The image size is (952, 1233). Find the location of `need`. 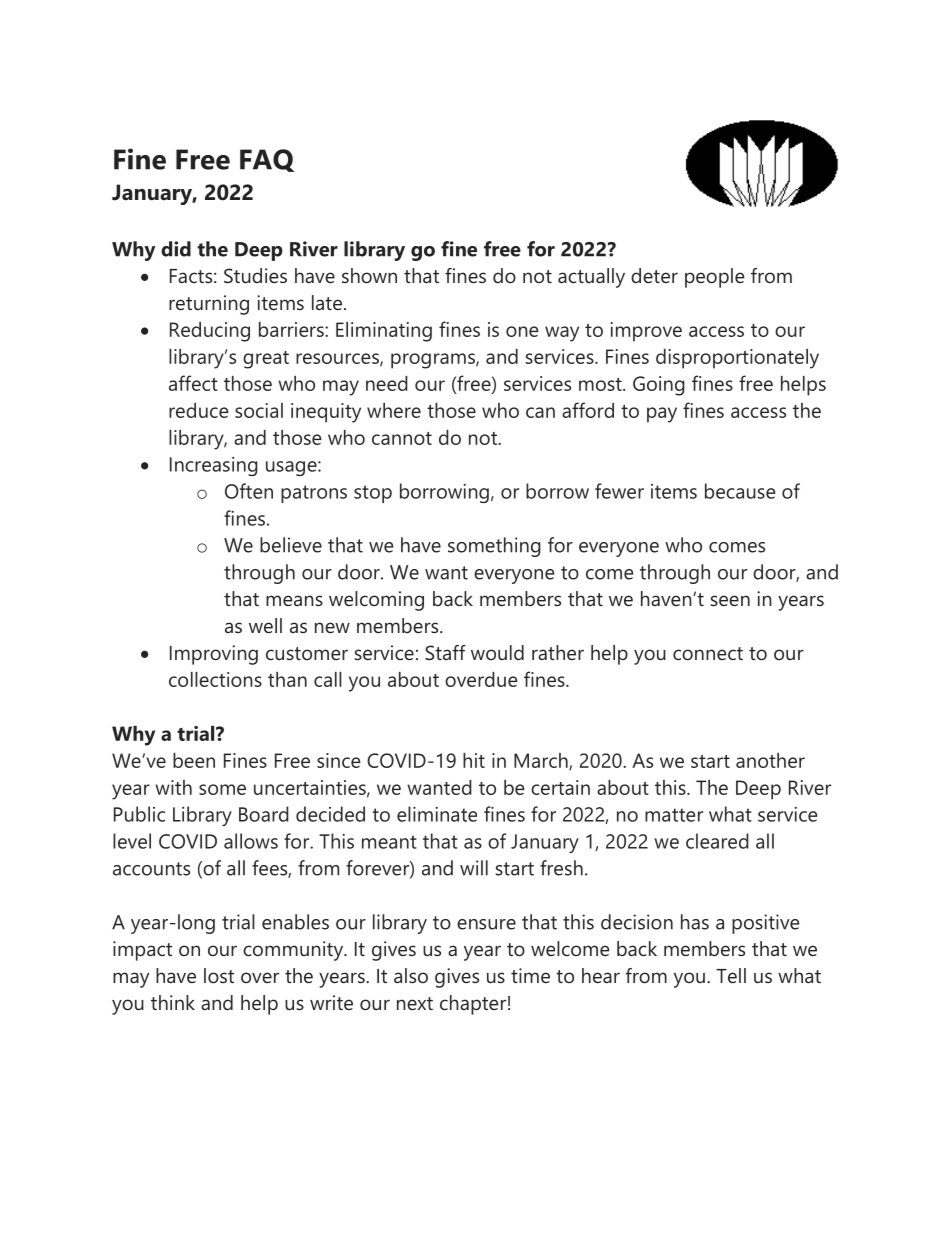

need is located at coordinates (387, 383).
